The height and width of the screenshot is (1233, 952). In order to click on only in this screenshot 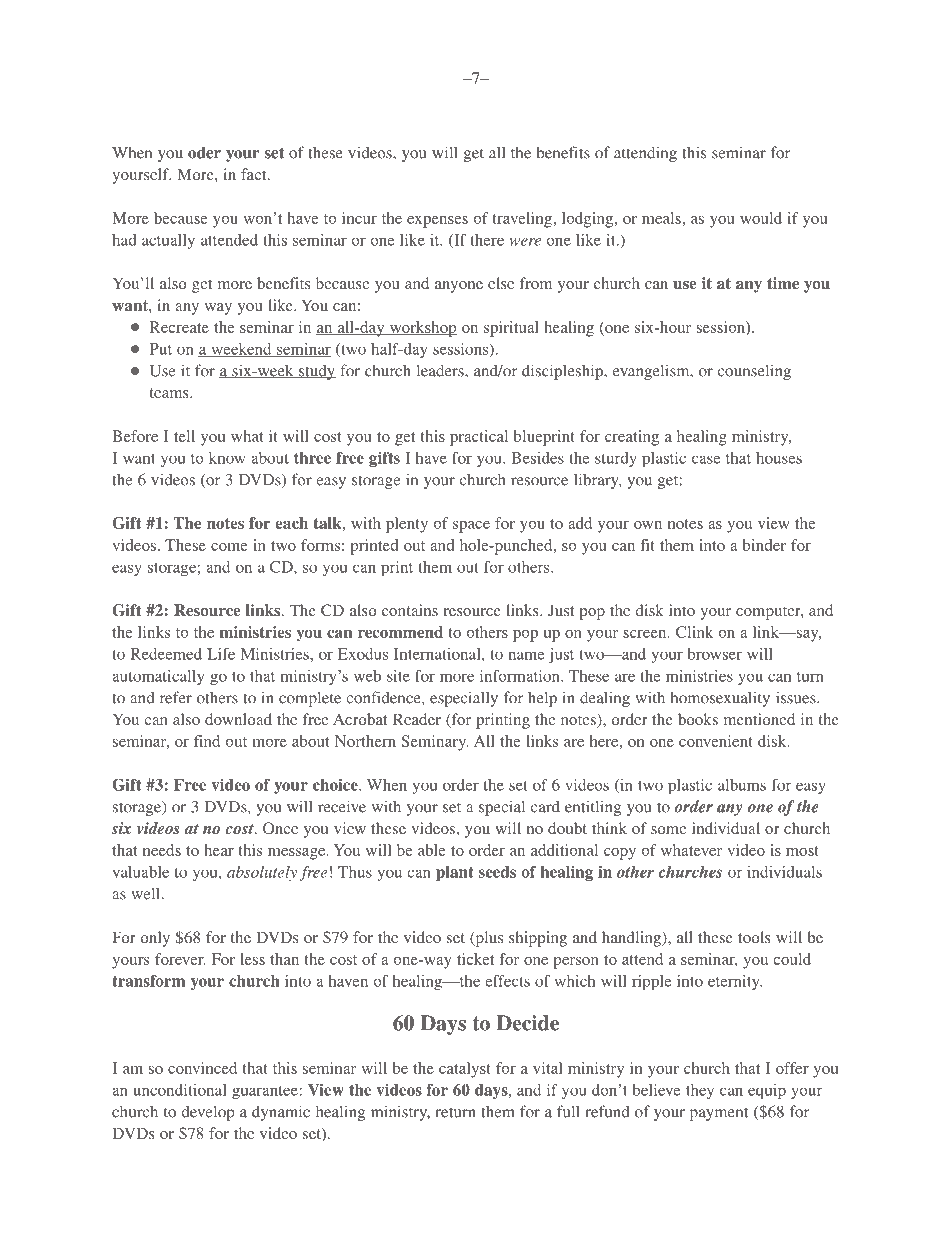, I will do `click(155, 939)`.
